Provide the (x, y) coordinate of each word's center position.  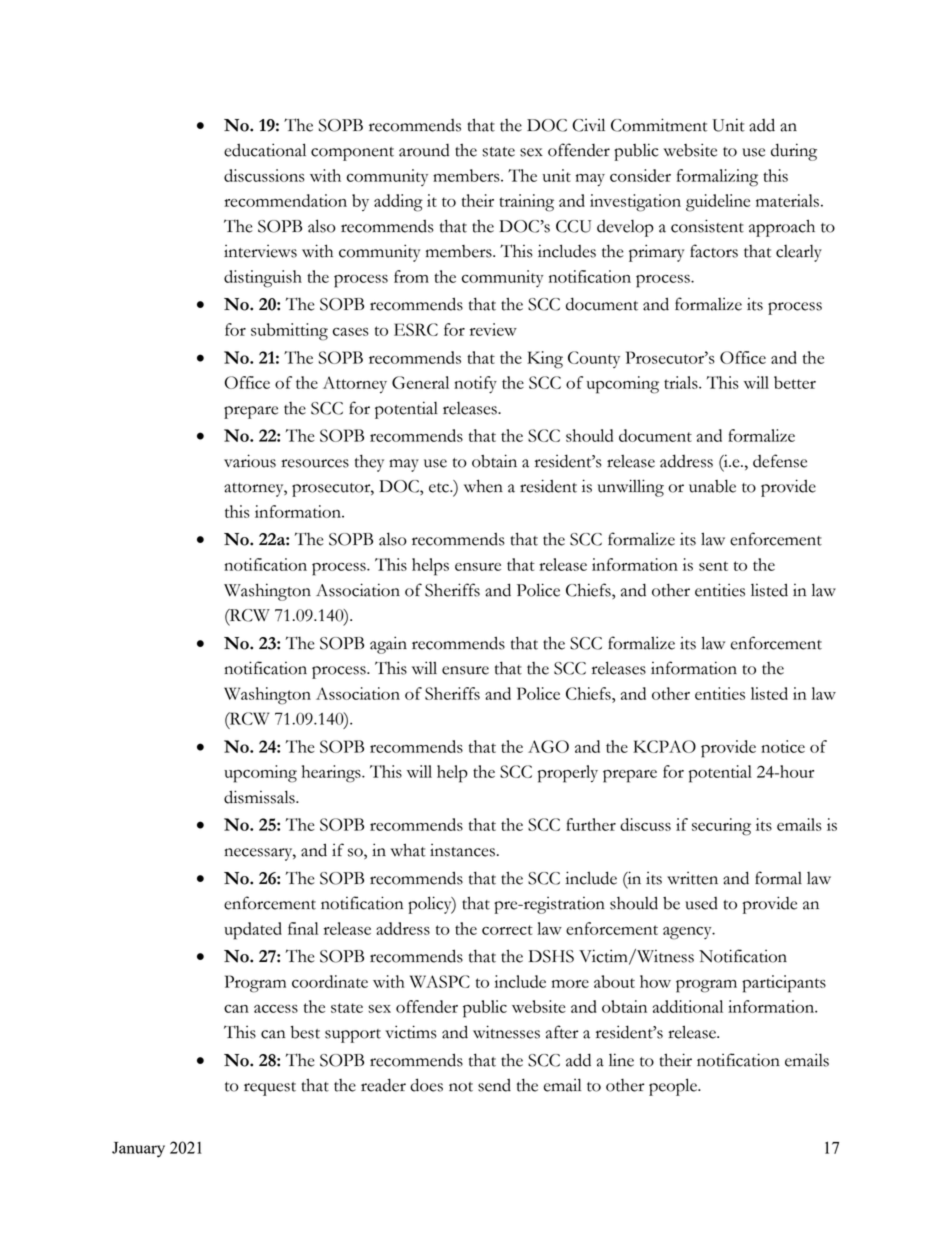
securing (721, 827)
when (483, 486)
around (424, 150)
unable (712, 486)
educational (265, 150)
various (250, 461)
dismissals (260, 797)
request (270, 1089)
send (494, 1085)
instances (462, 850)
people (674, 1087)
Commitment (659, 125)
